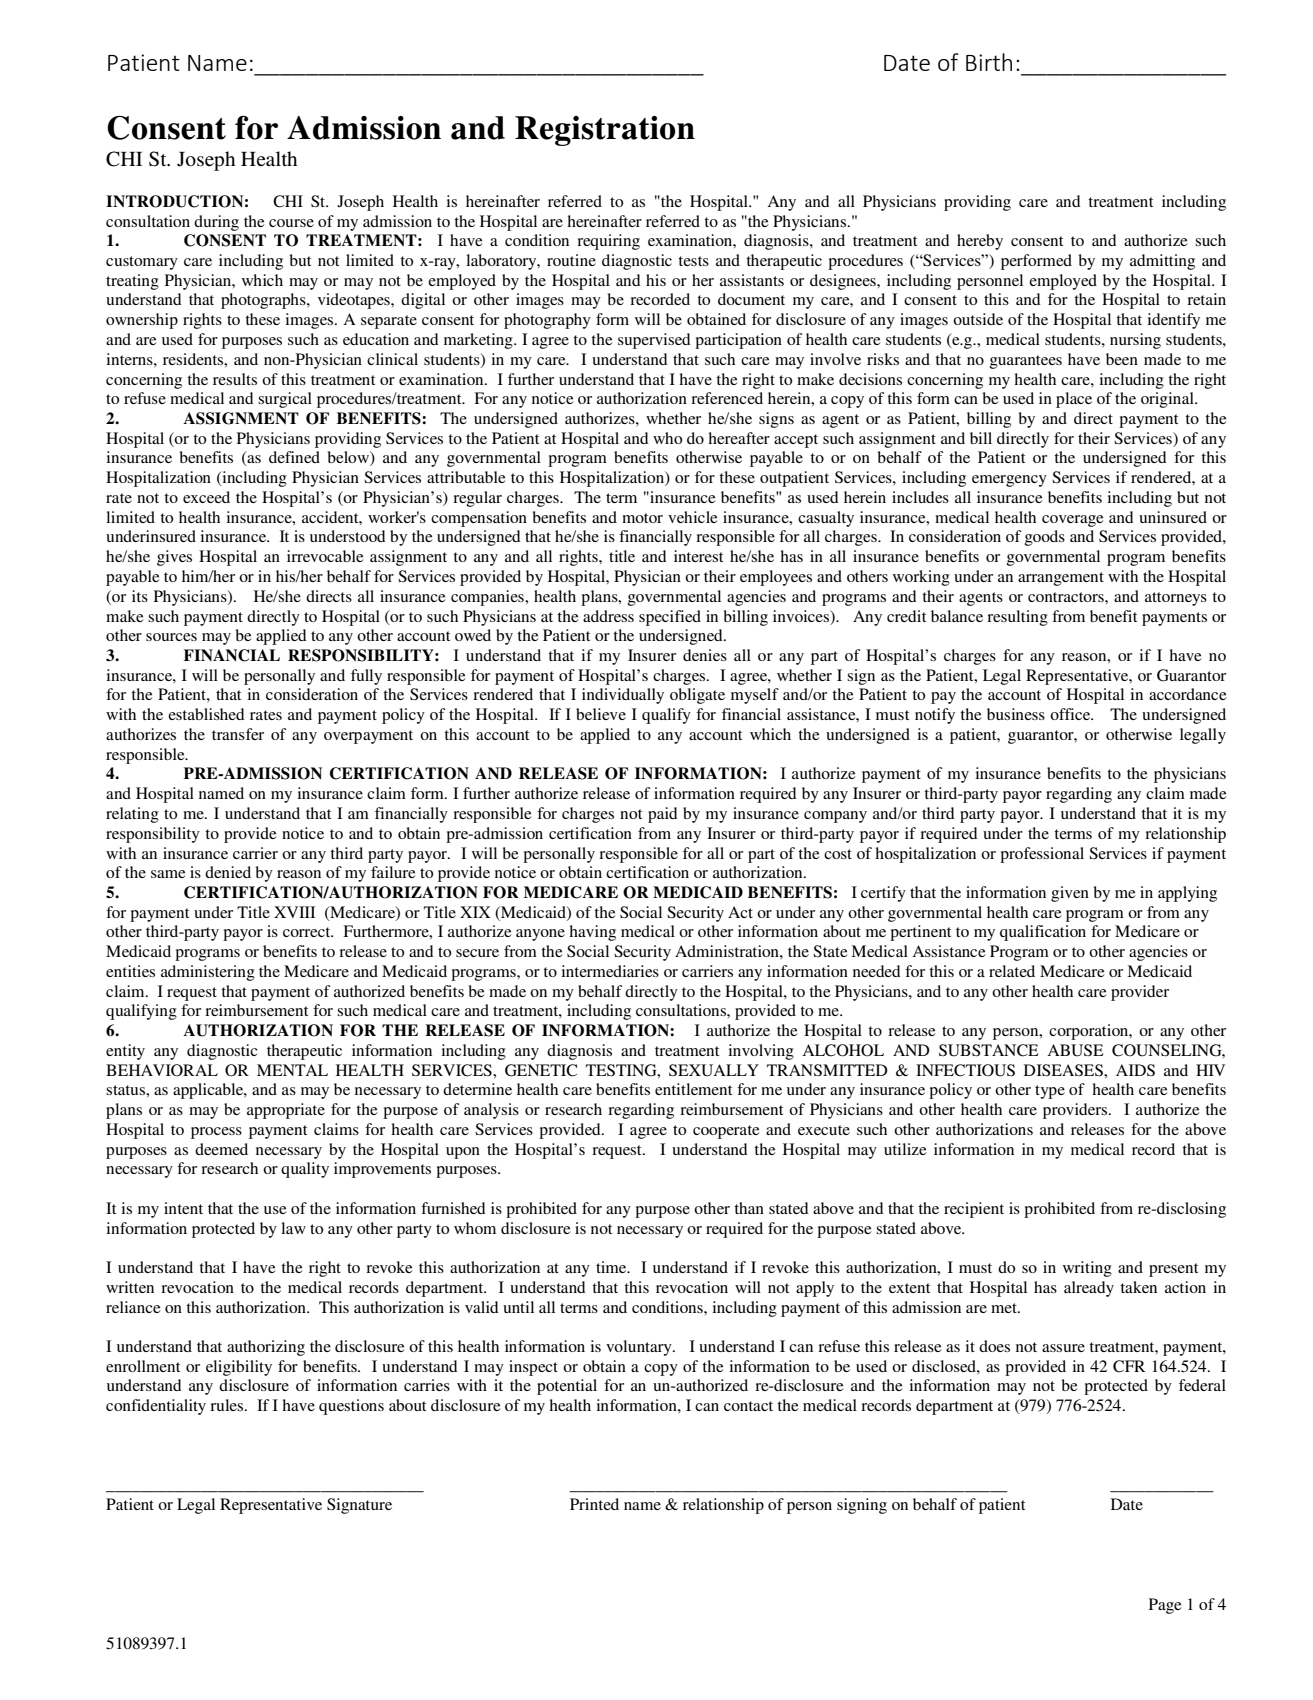  What do you see at coordinates (980, 242) in the document?
I see `hereby` at bounding box center [980, 242].
